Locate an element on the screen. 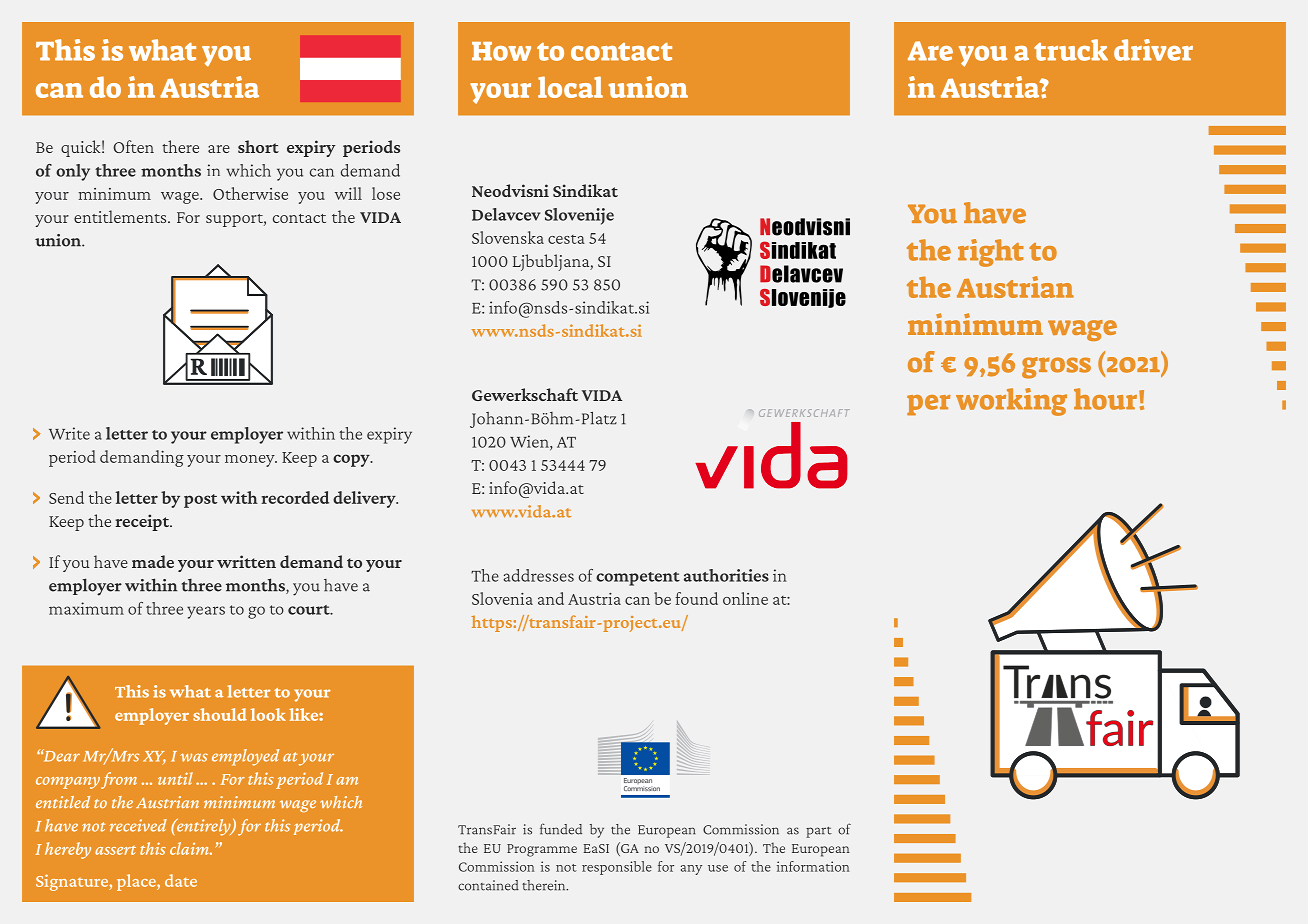 The image size is (1308, 924). online is located at coordinates (745, 598).
